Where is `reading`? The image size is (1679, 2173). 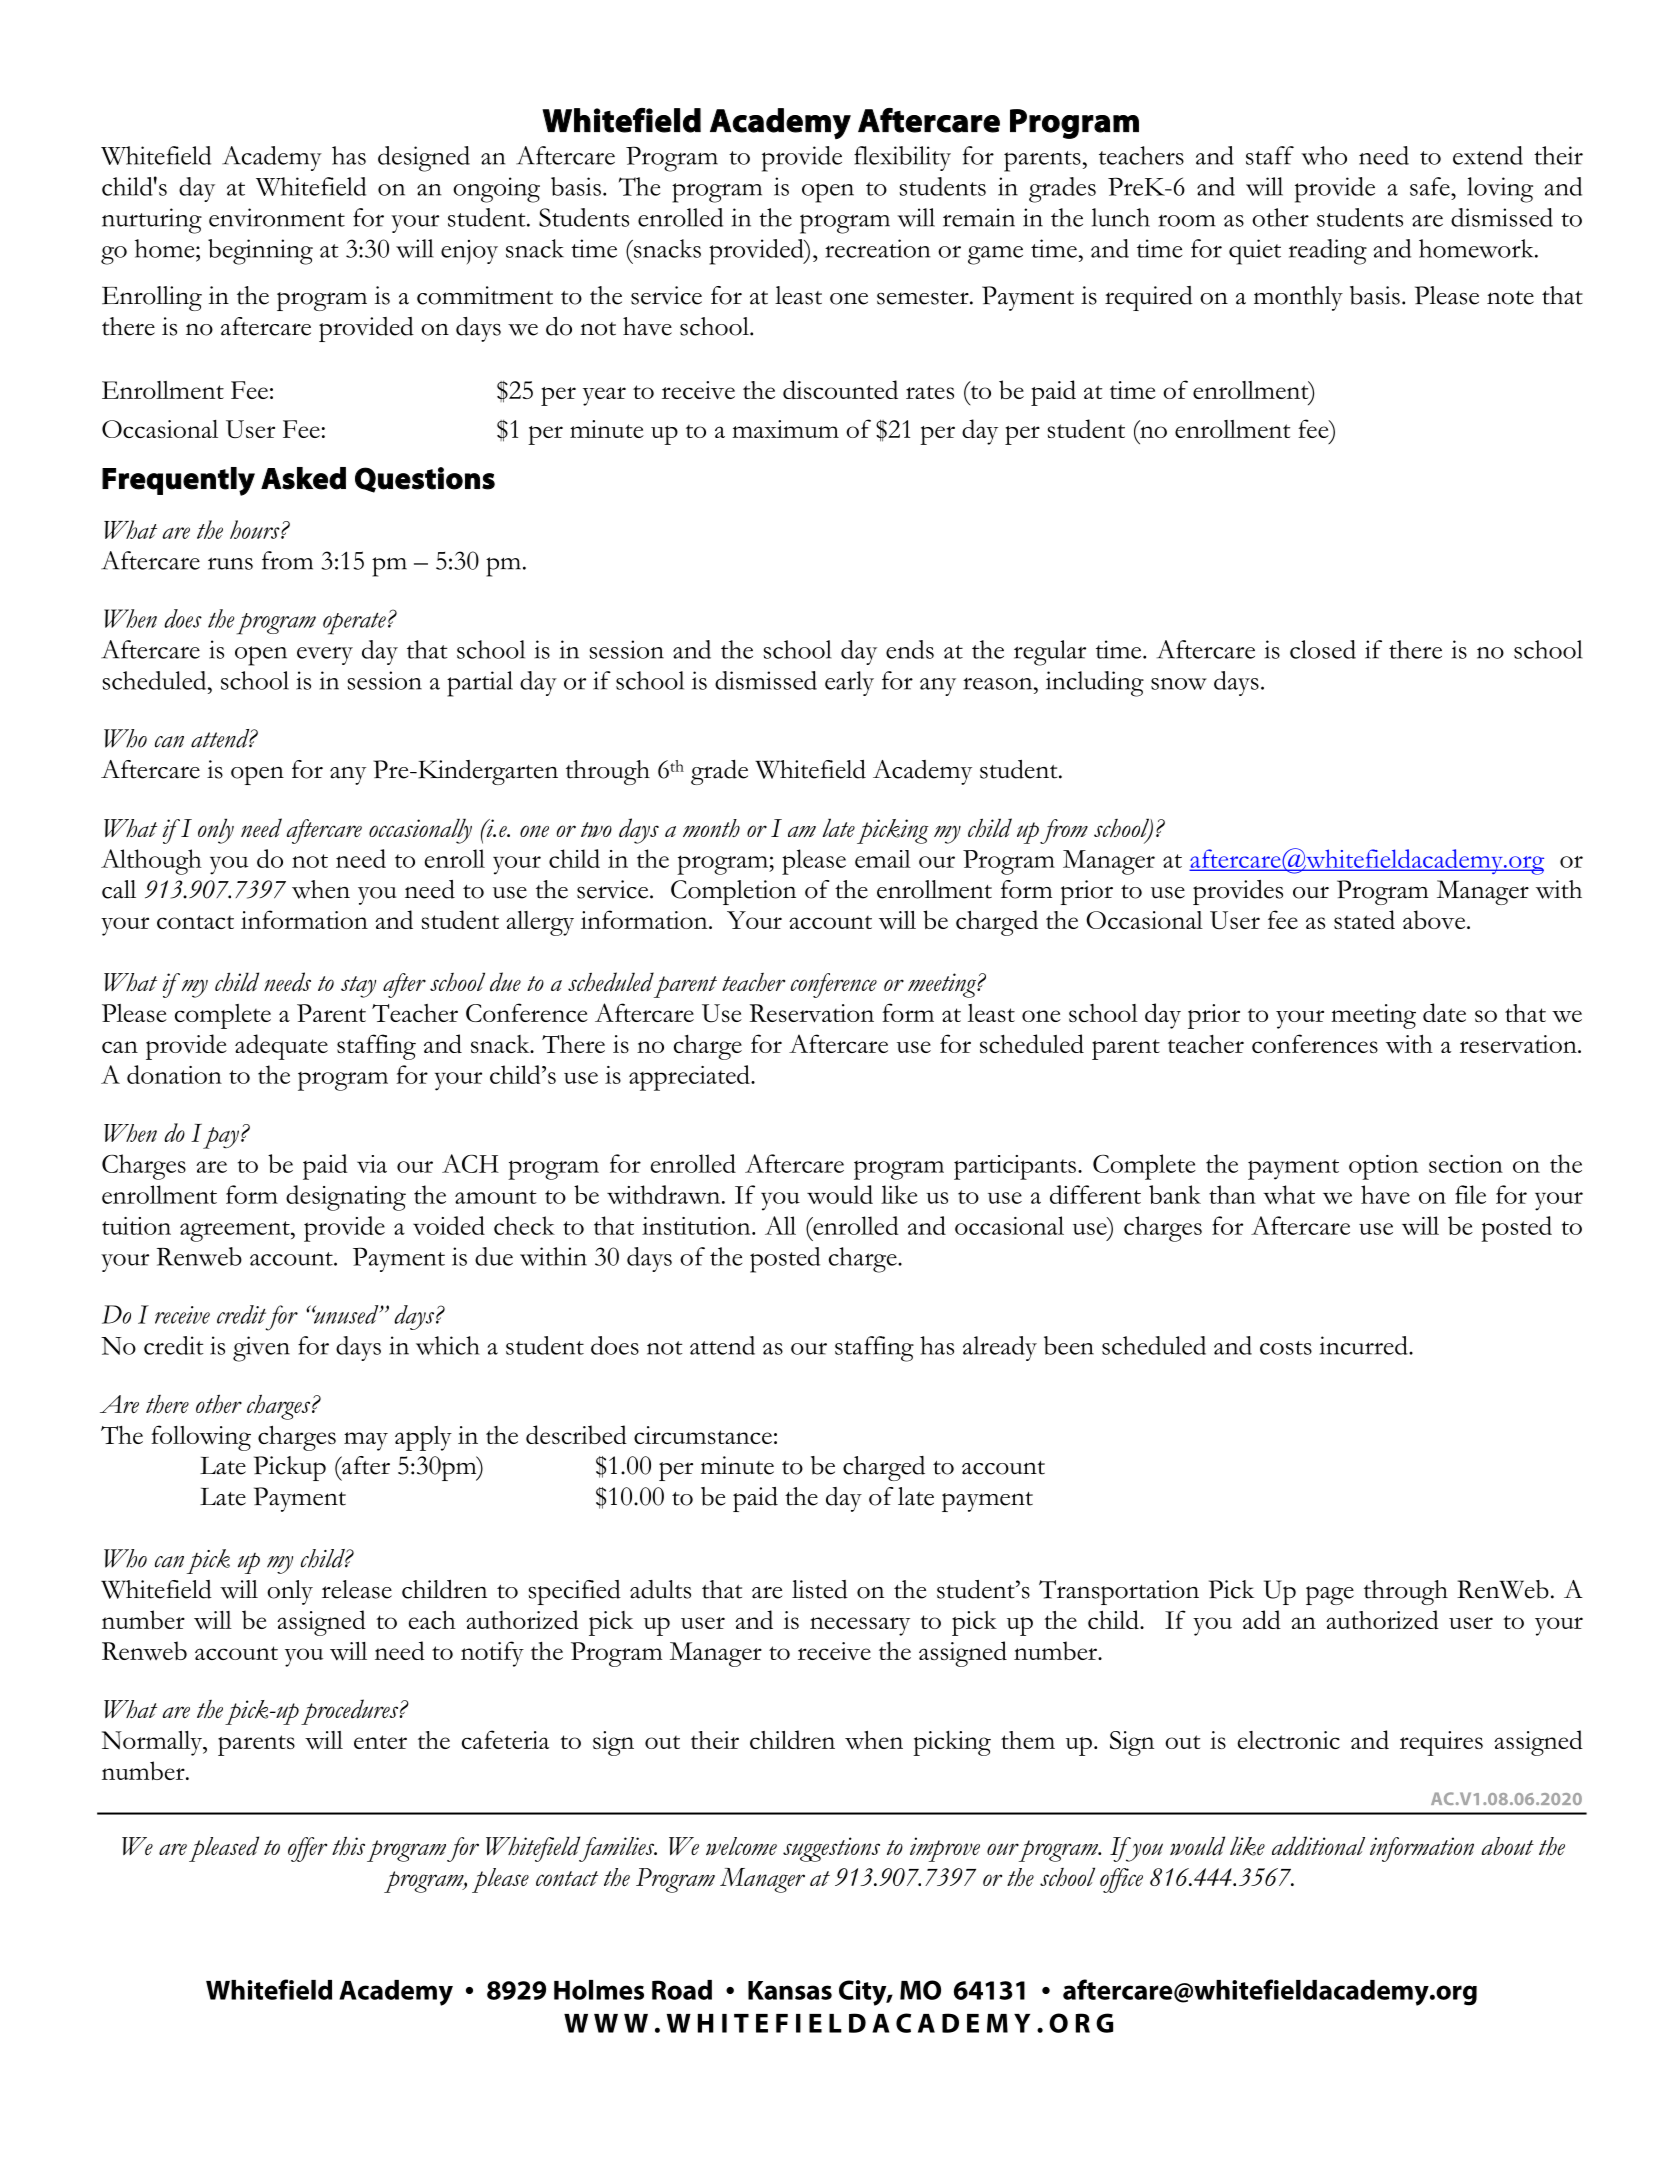
reading is located at coordinates (1328, 252).
